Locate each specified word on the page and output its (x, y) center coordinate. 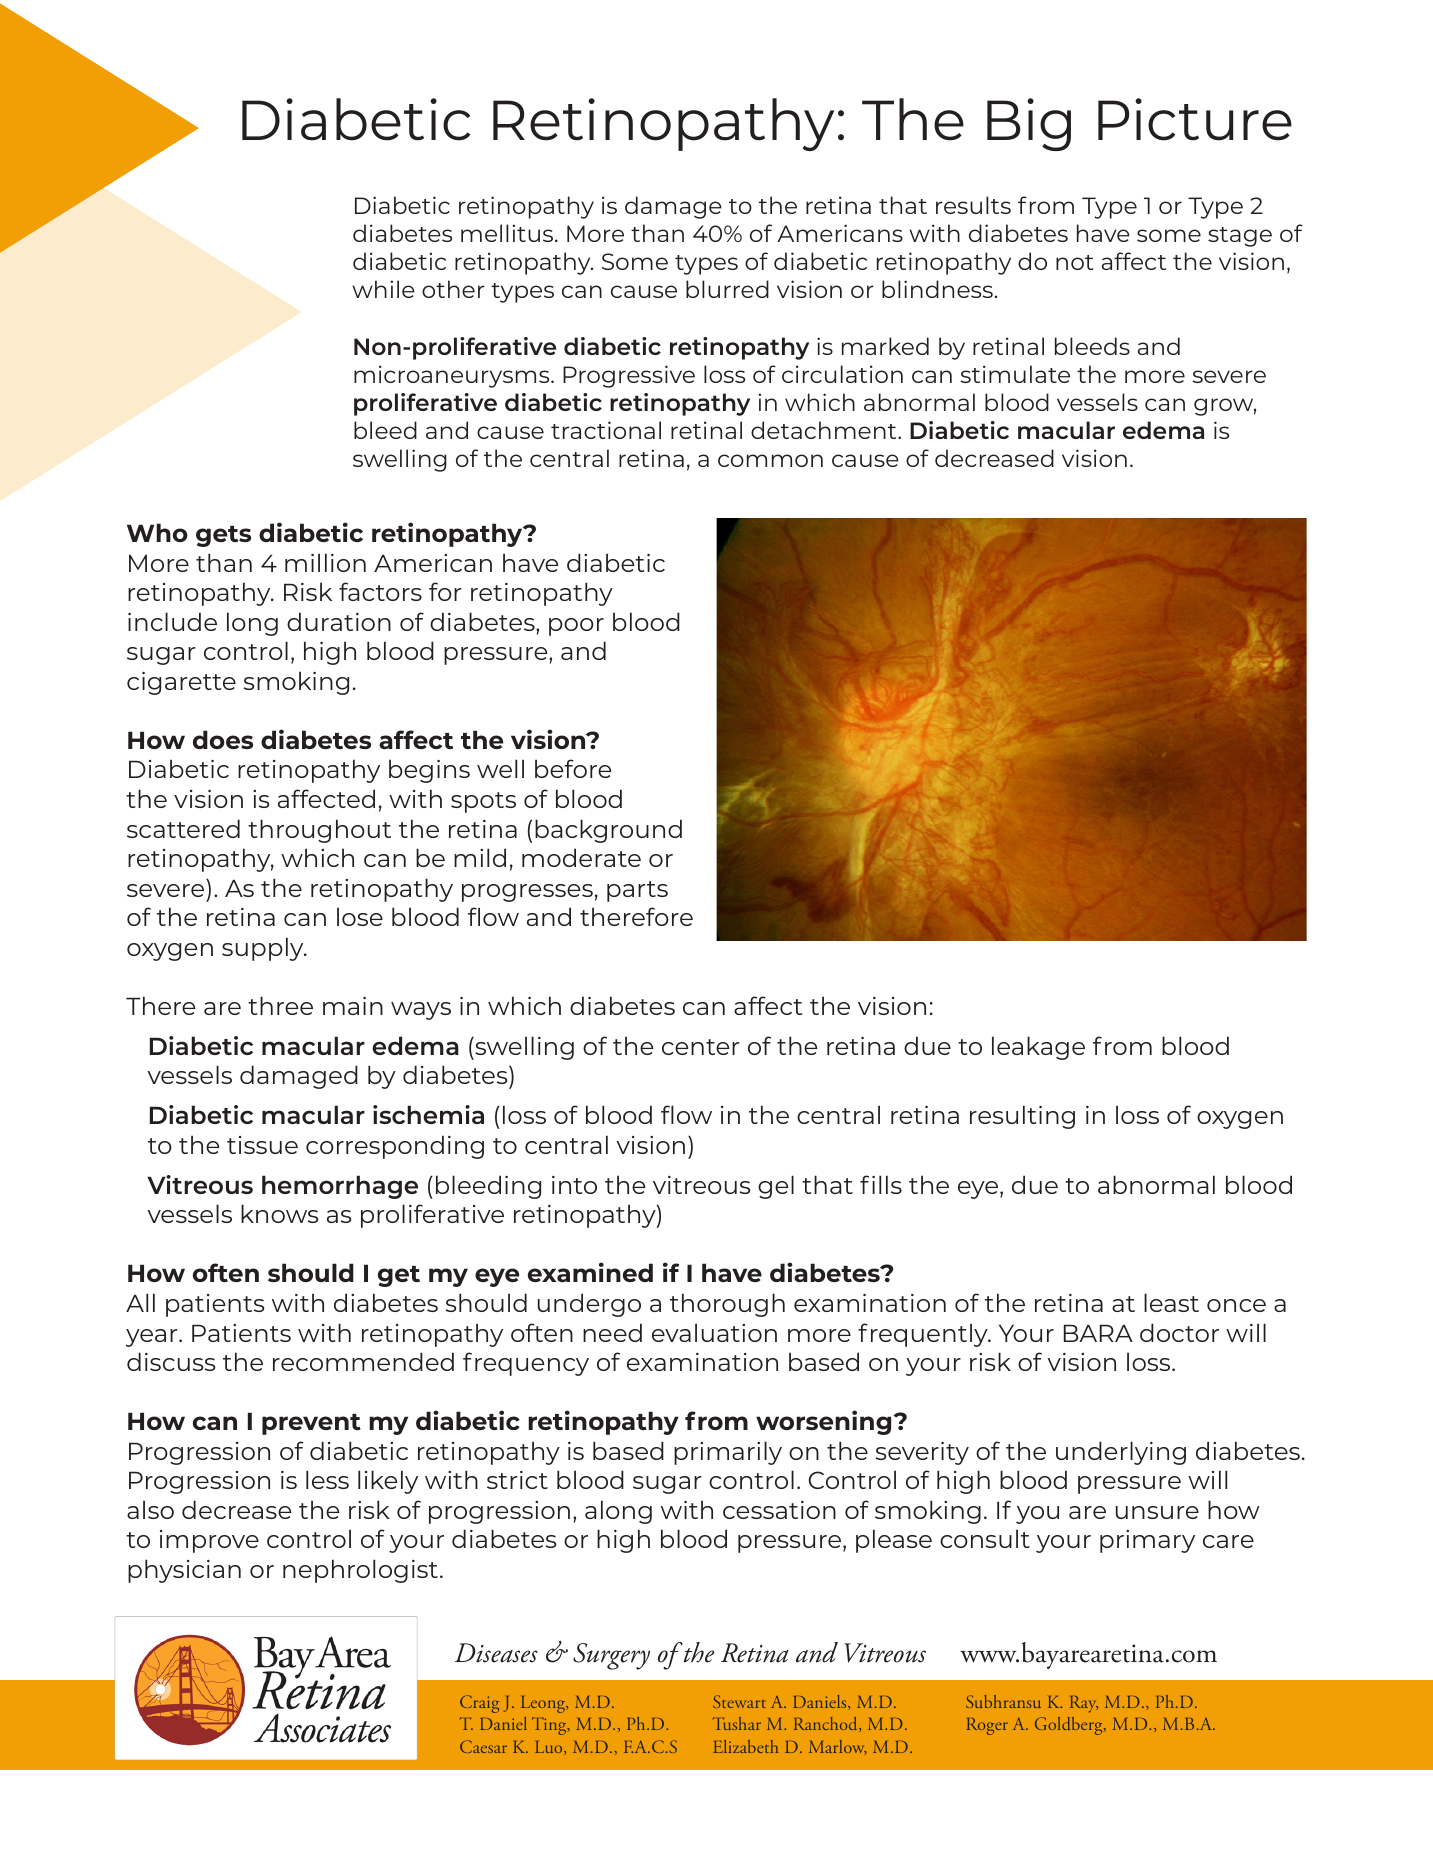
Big (1029, 124)
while (383, 289)
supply (264, 949)
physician (184, 1571)
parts (637, 891)
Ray (1084, 1704)
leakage (1038, 1048)
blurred (727, 289)
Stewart (739, 1701)
